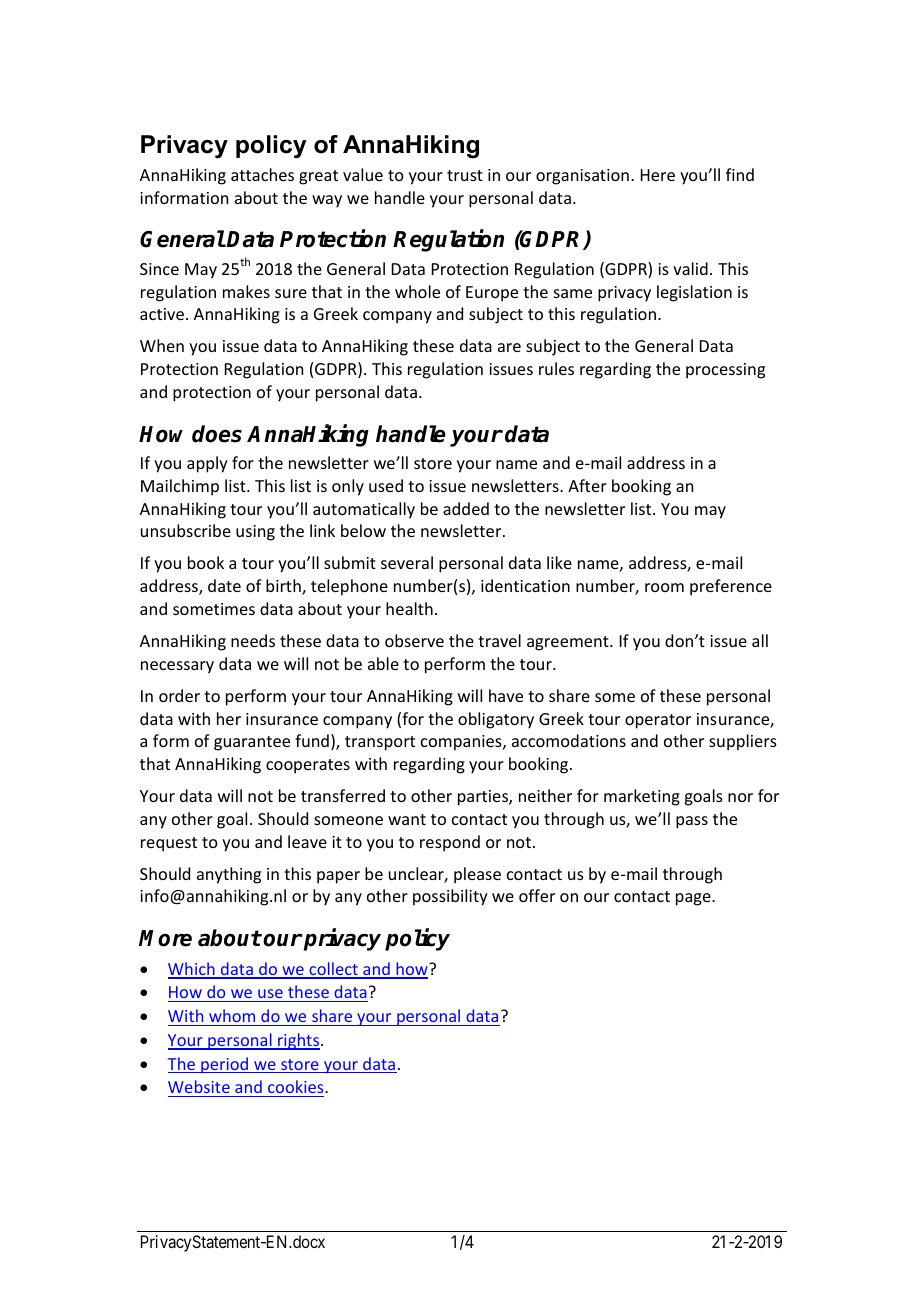 This screenshot has width=924, height=1308. I want to click on used, so click(386, 485).
